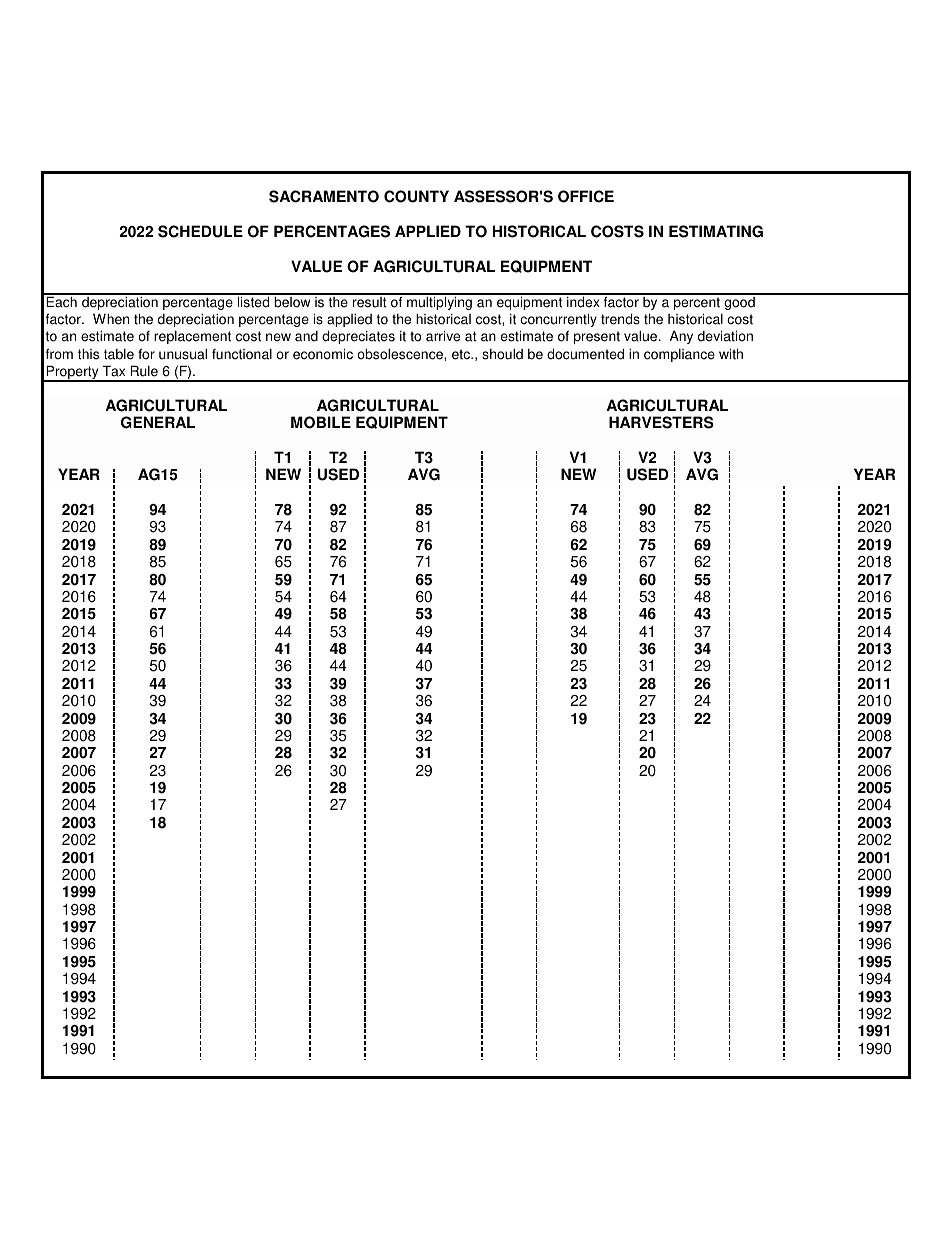  What do you see at coordinates (358, 337) in the document?
I see `depreciates` at bounding box center [358, 337].
